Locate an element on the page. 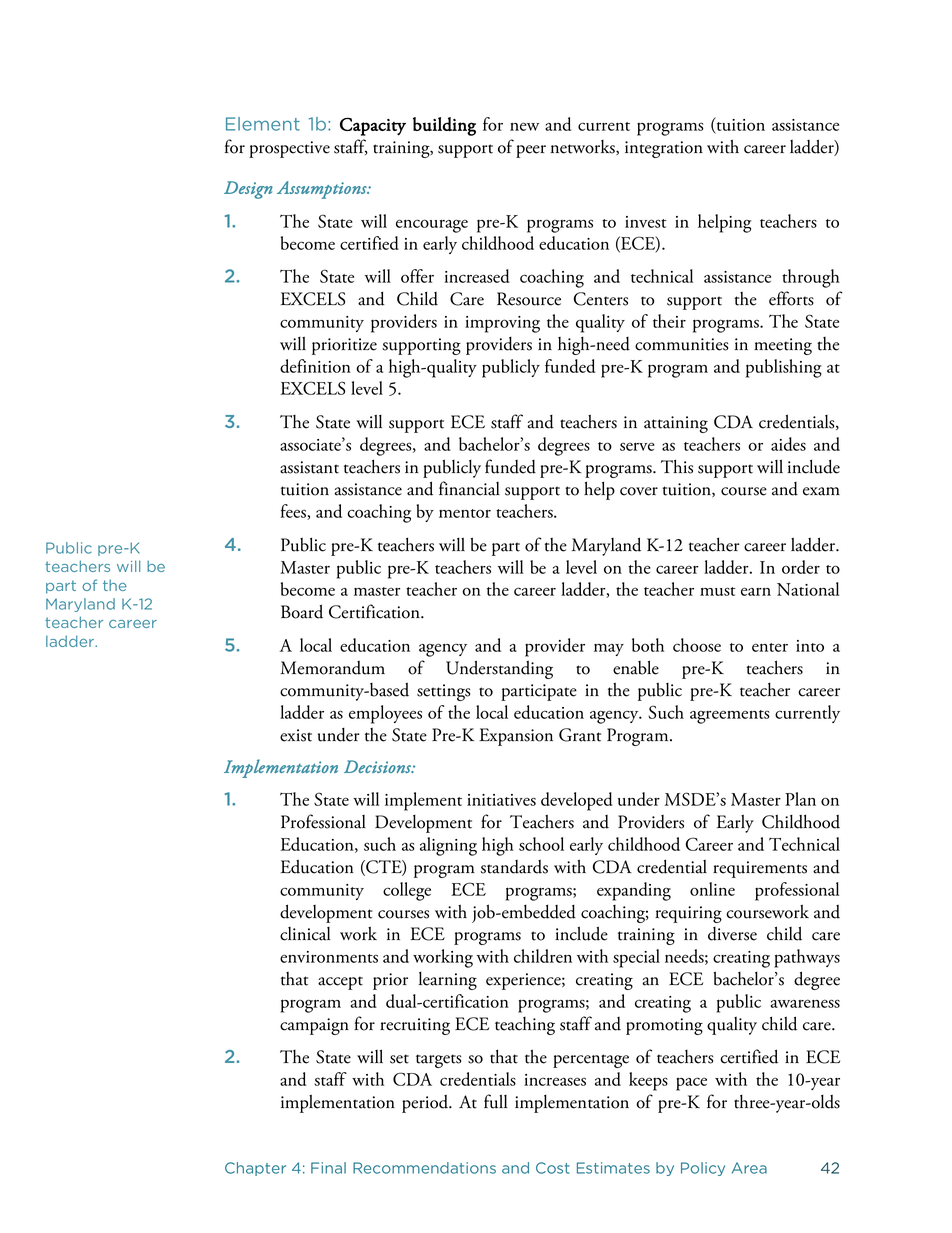 The image size is (952, 1233). Cost is located at coordinates (553, 1168).
